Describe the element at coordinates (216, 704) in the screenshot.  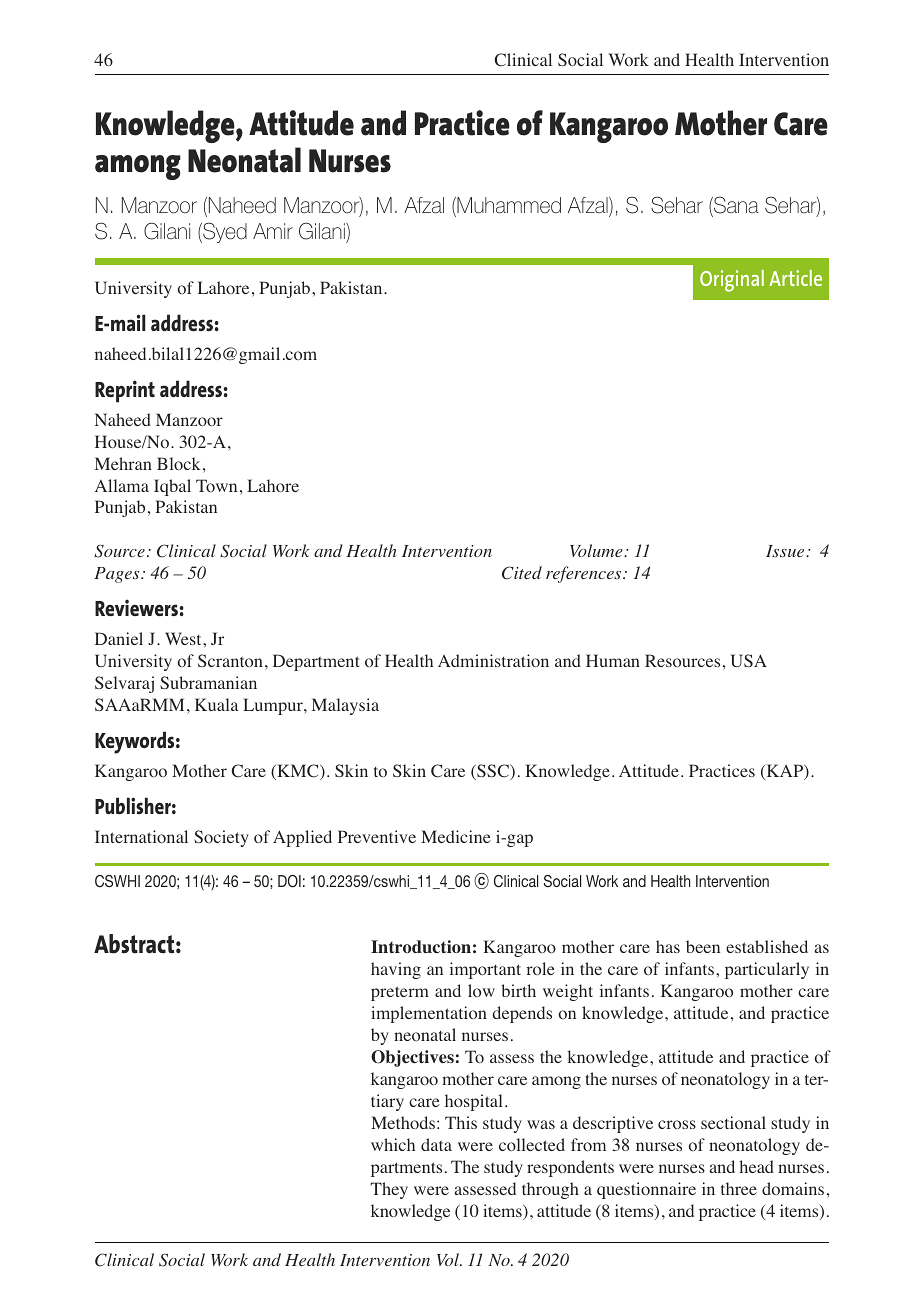
I see `Kuala` at that location.
